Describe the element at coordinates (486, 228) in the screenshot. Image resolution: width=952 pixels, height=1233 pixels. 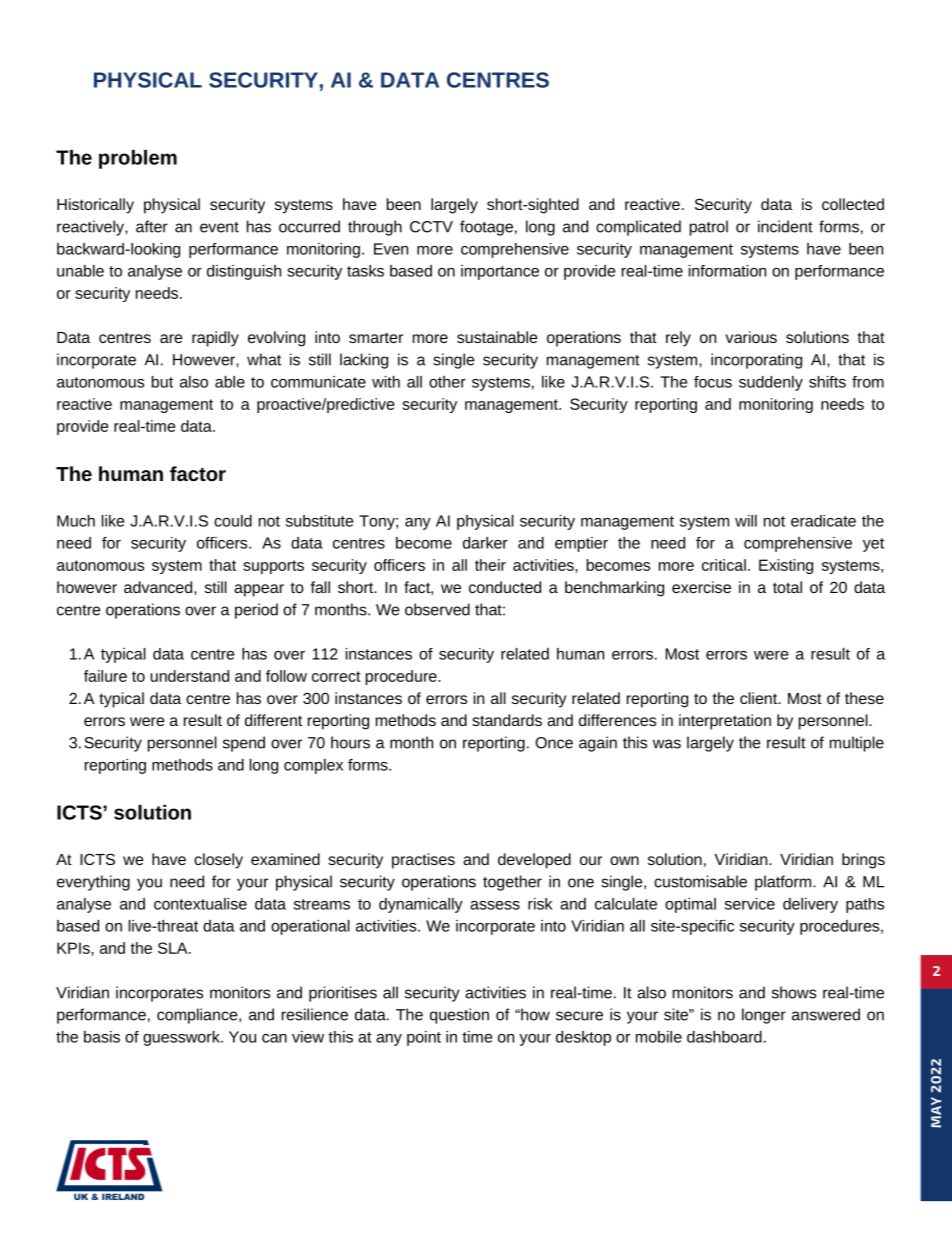
I see `footage` at that location.
